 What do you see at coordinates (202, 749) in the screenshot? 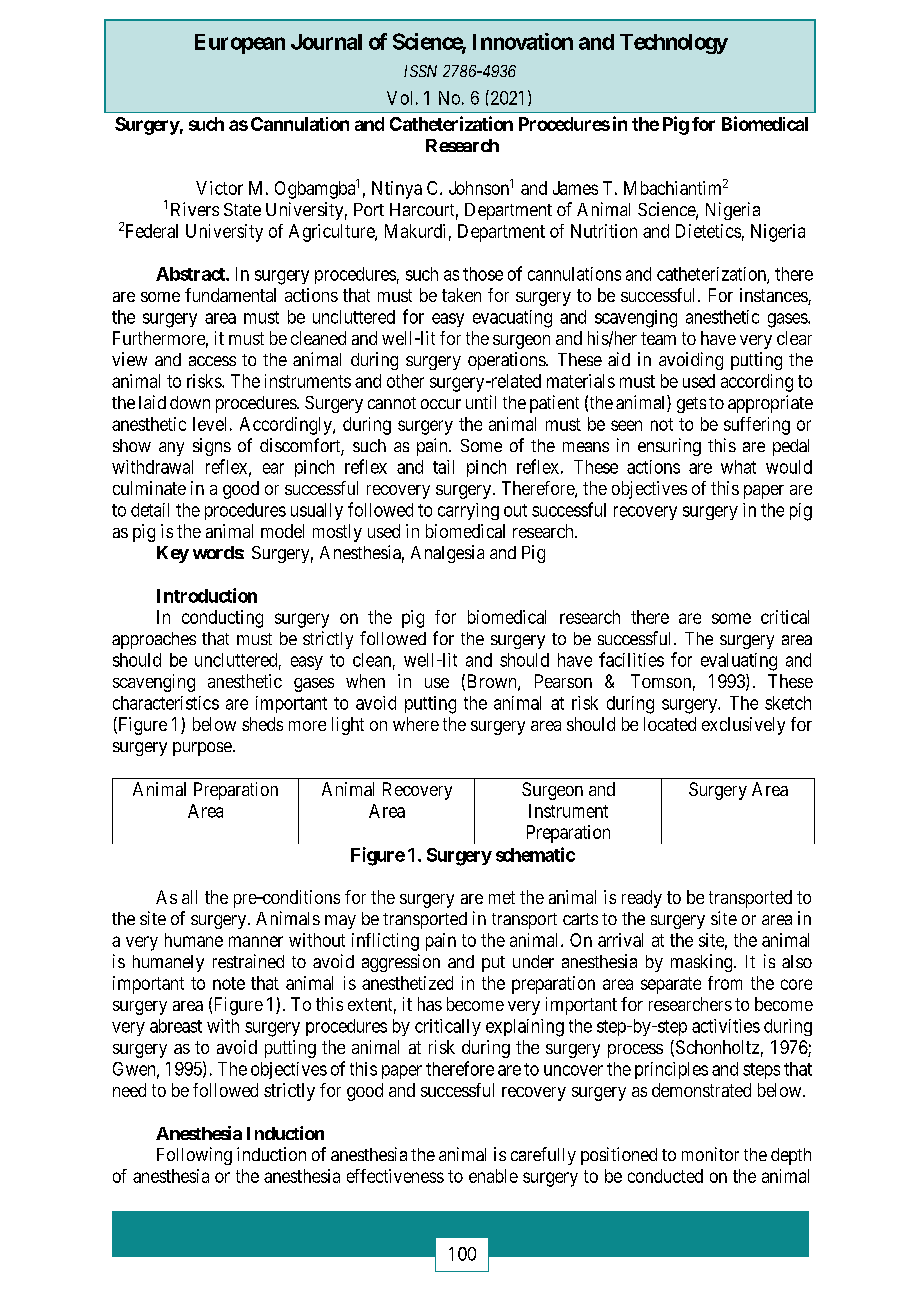
I see `purpose` at bounding box center [202, 749].
